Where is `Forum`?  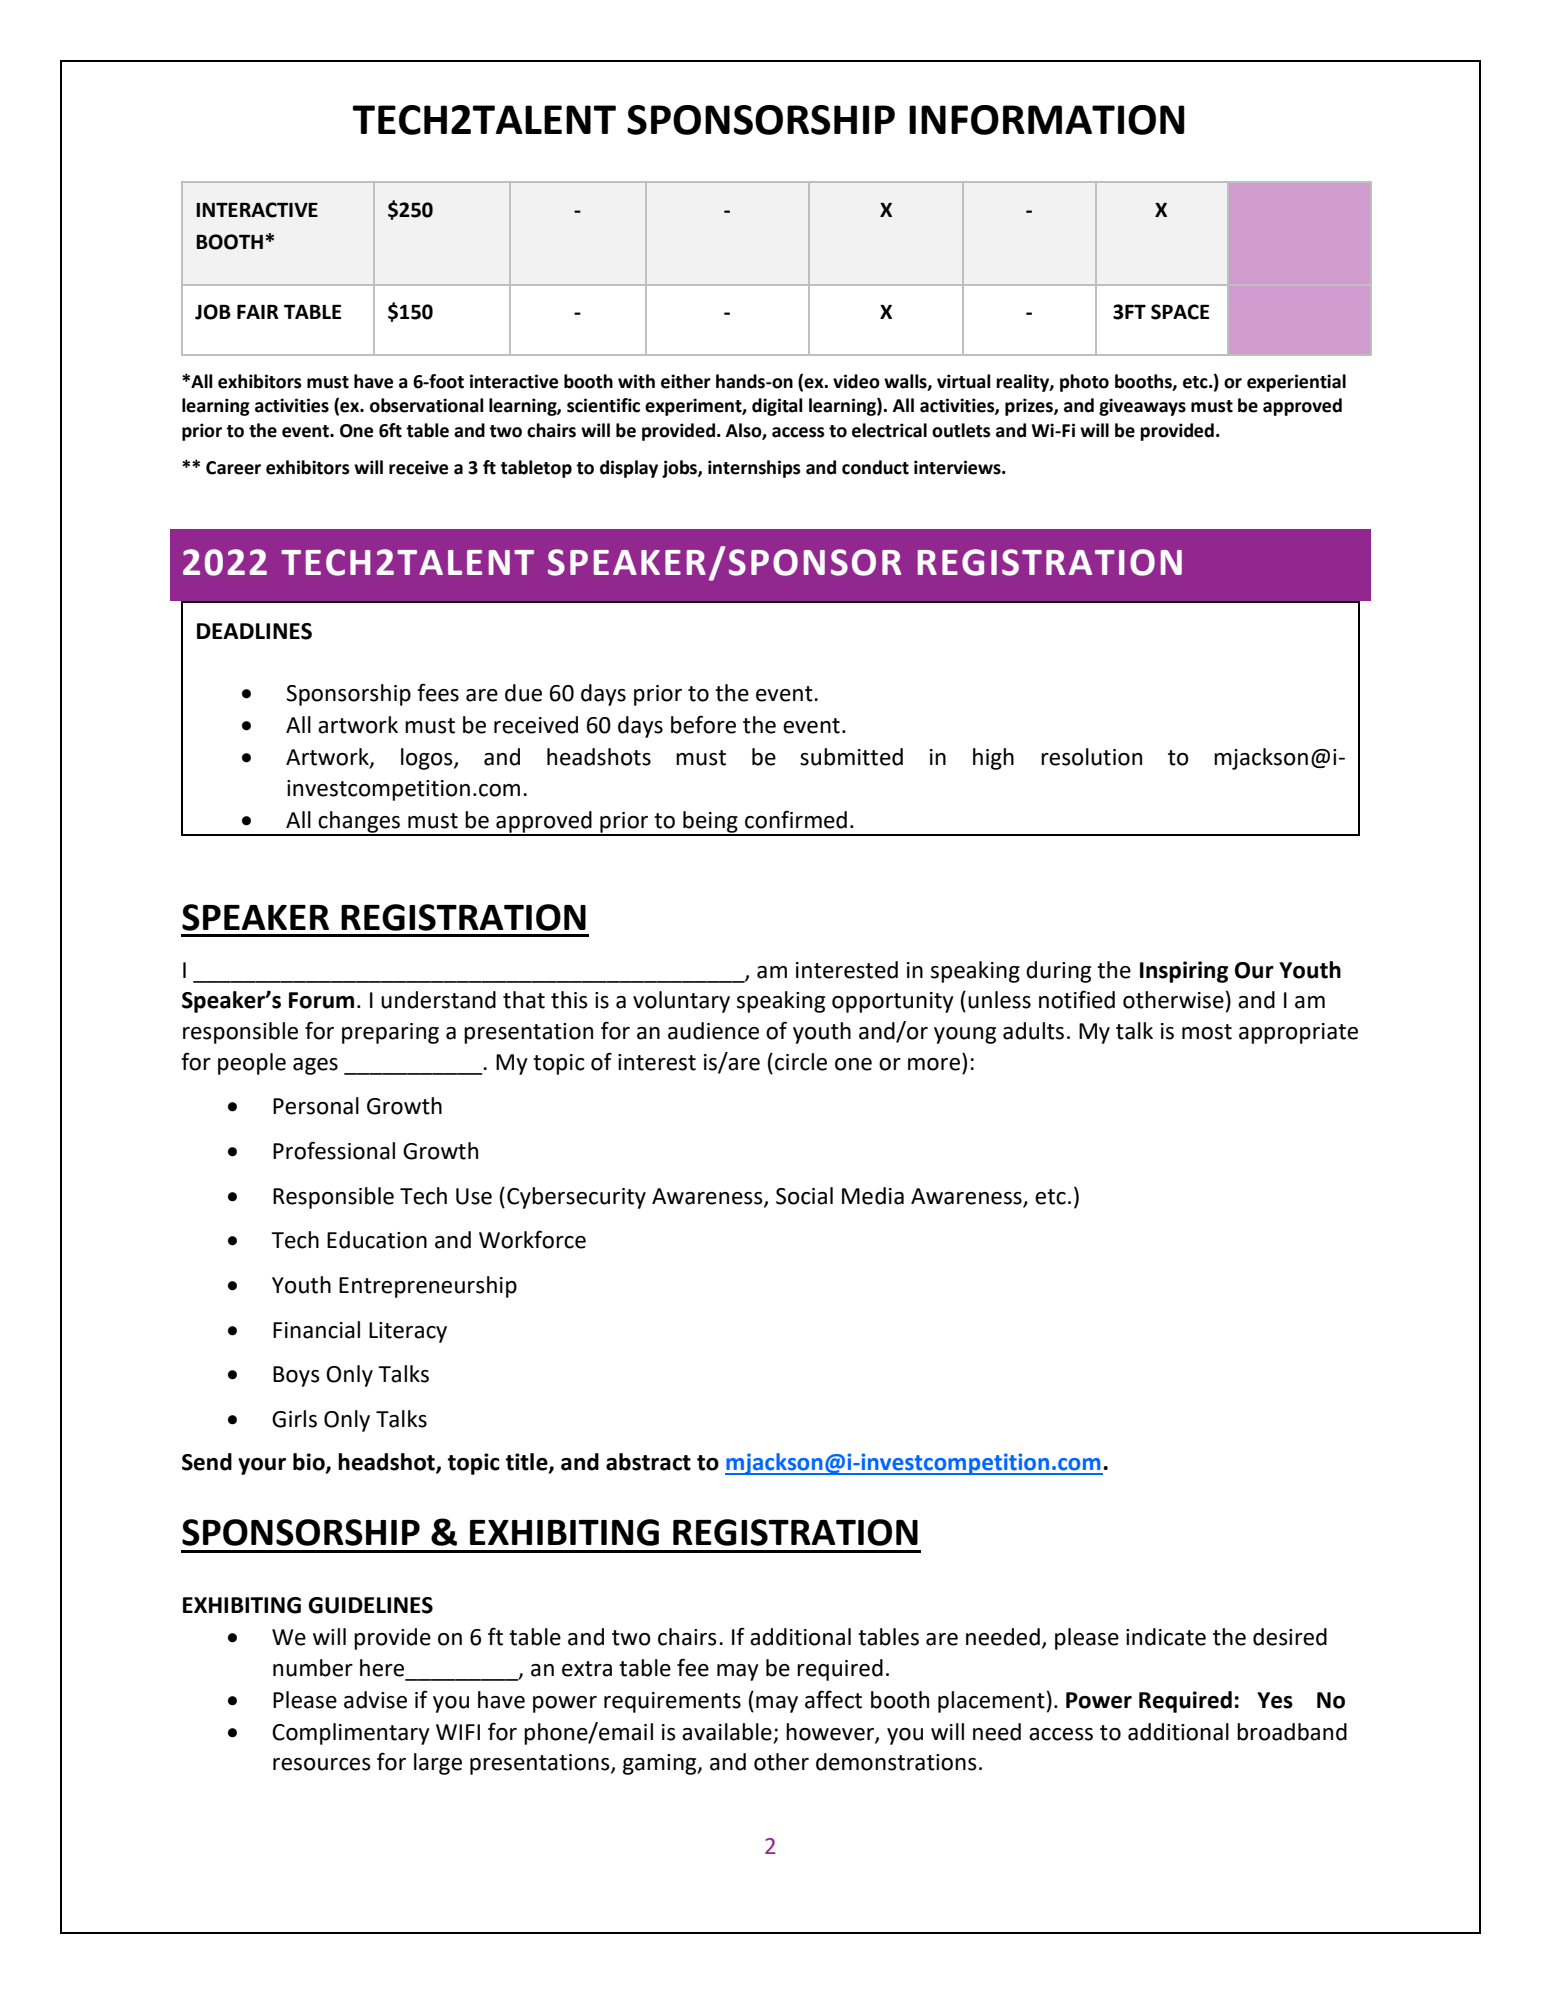 Forum is located at coordinates (321, 1000).
